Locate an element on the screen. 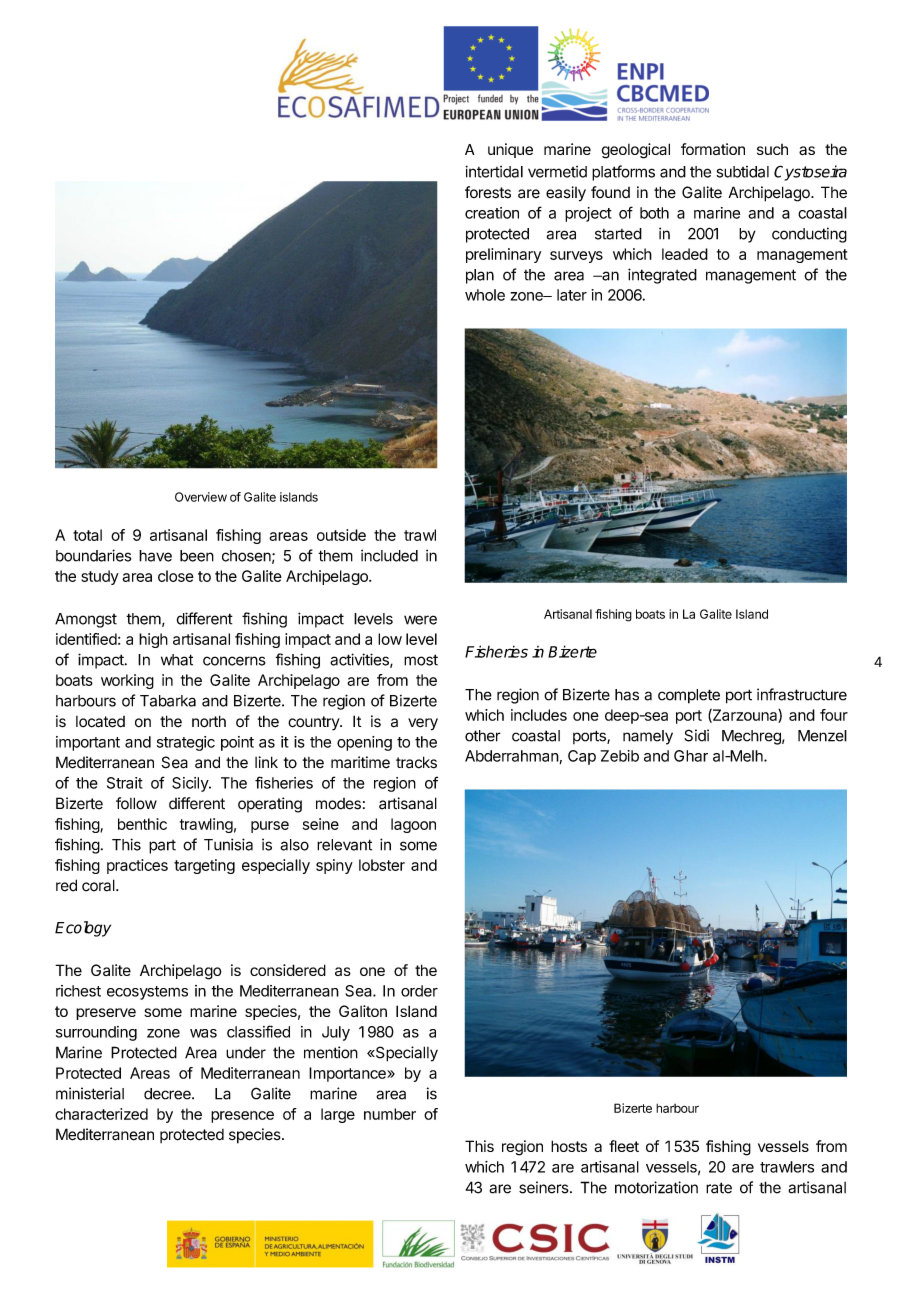 The width and height of the screenshot is (924, 1308). high is located at coordinates (153, 640).
